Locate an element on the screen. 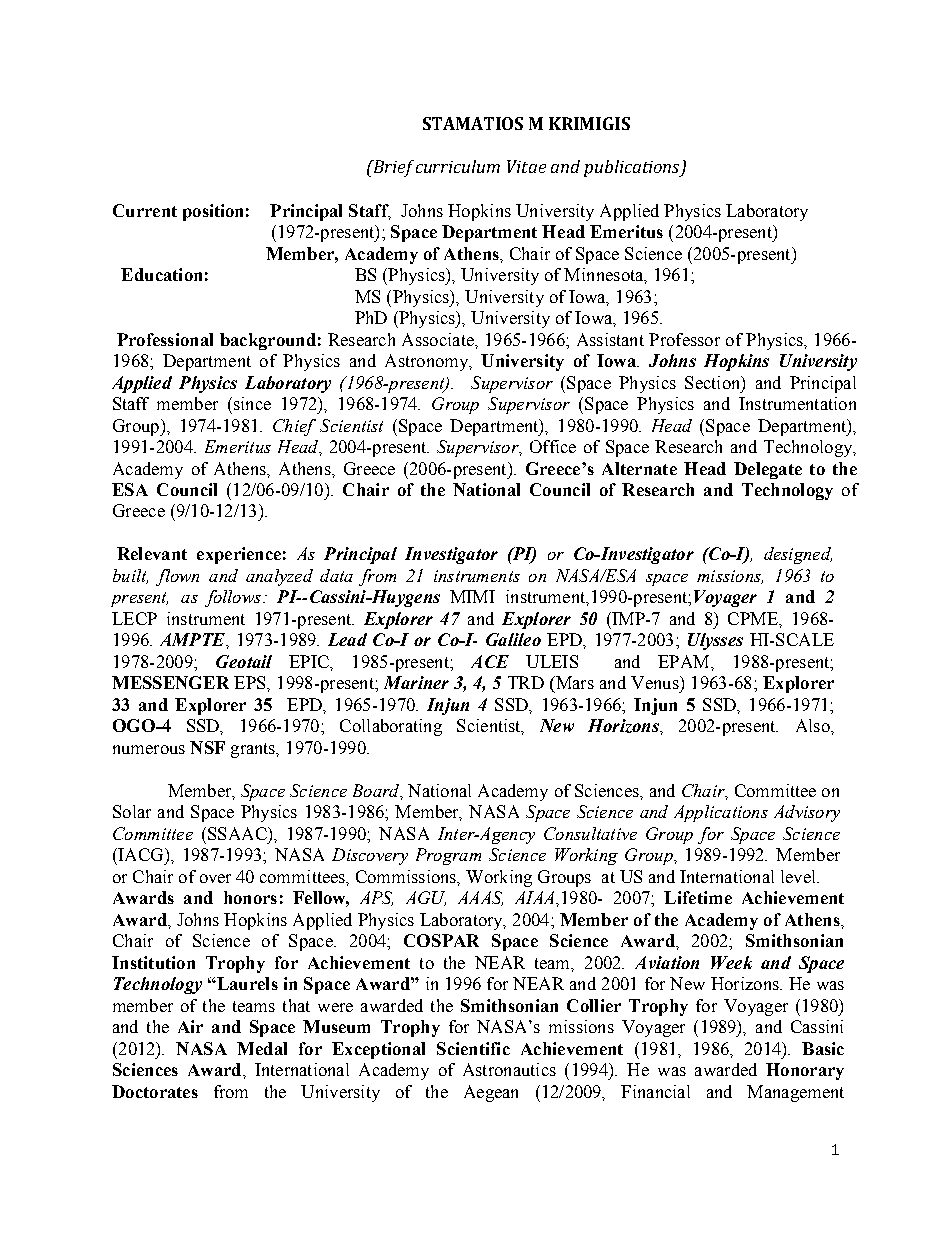 The image size is (952, 1233). Associate is located at coordinates (439, 339).
